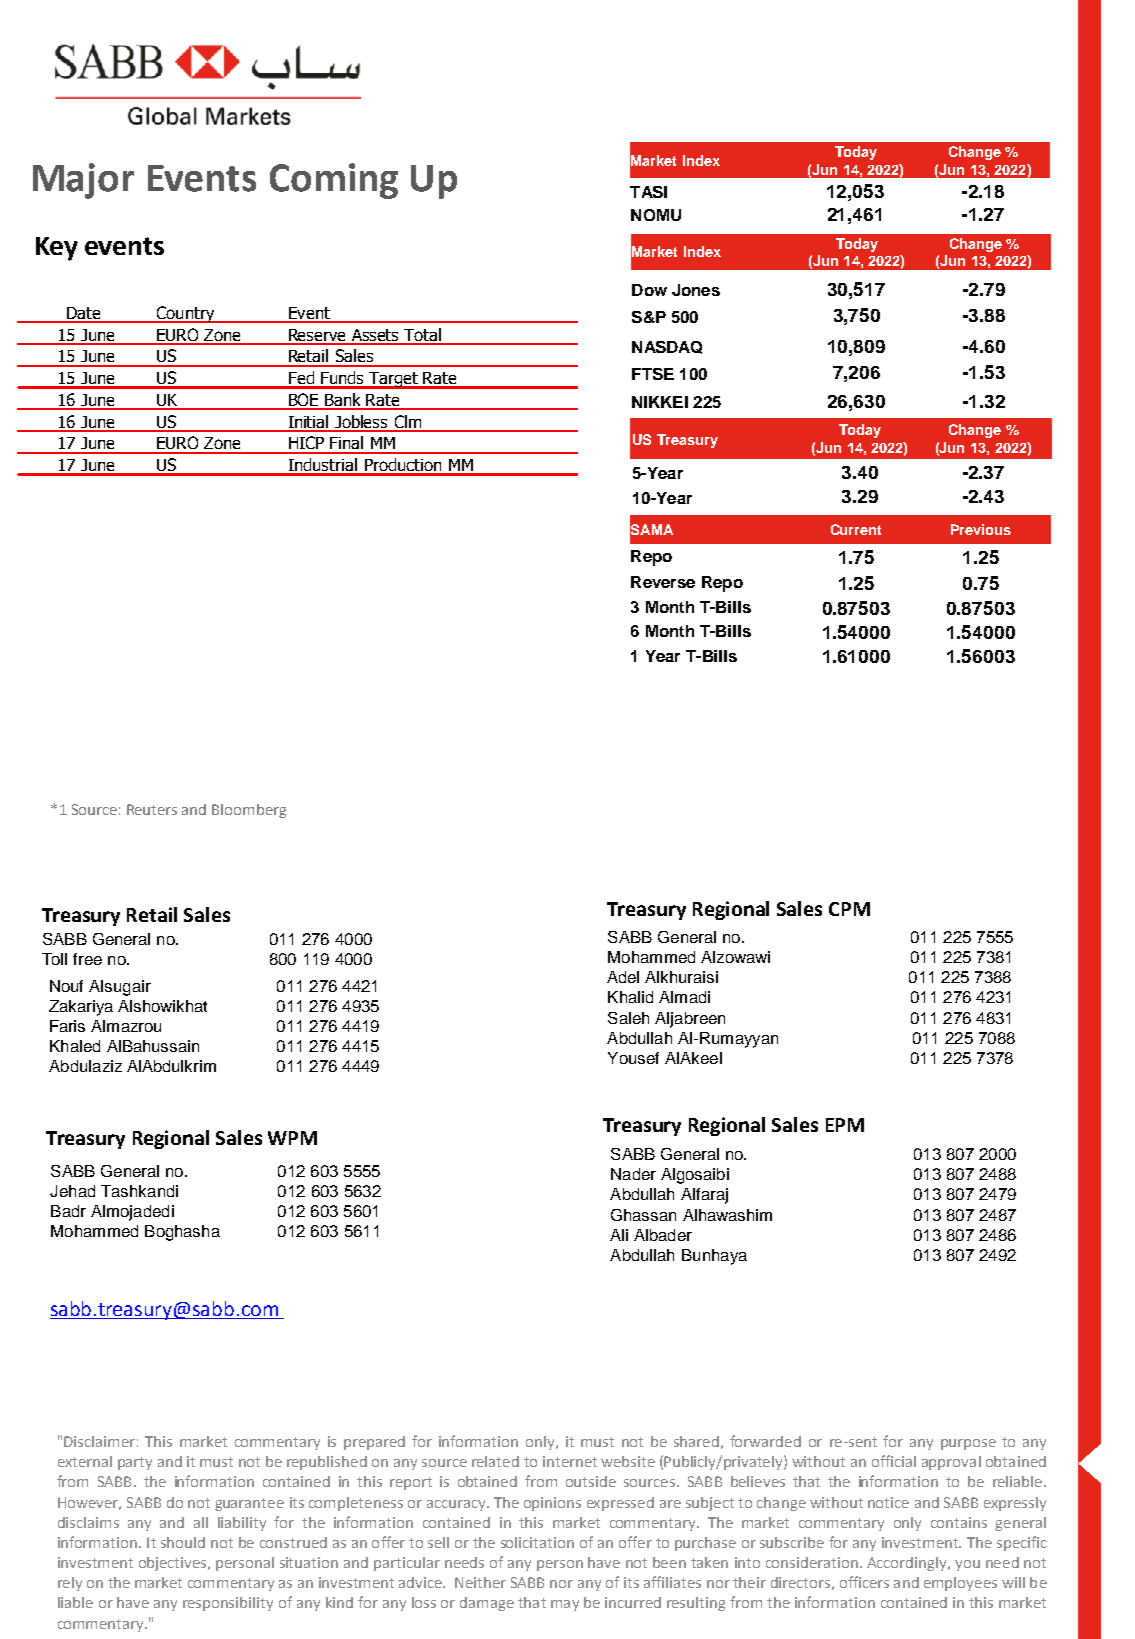 Image resolution: width=1135 pixels, height=1639 pixels. I want to click on Reverse, so click(663, 582).
